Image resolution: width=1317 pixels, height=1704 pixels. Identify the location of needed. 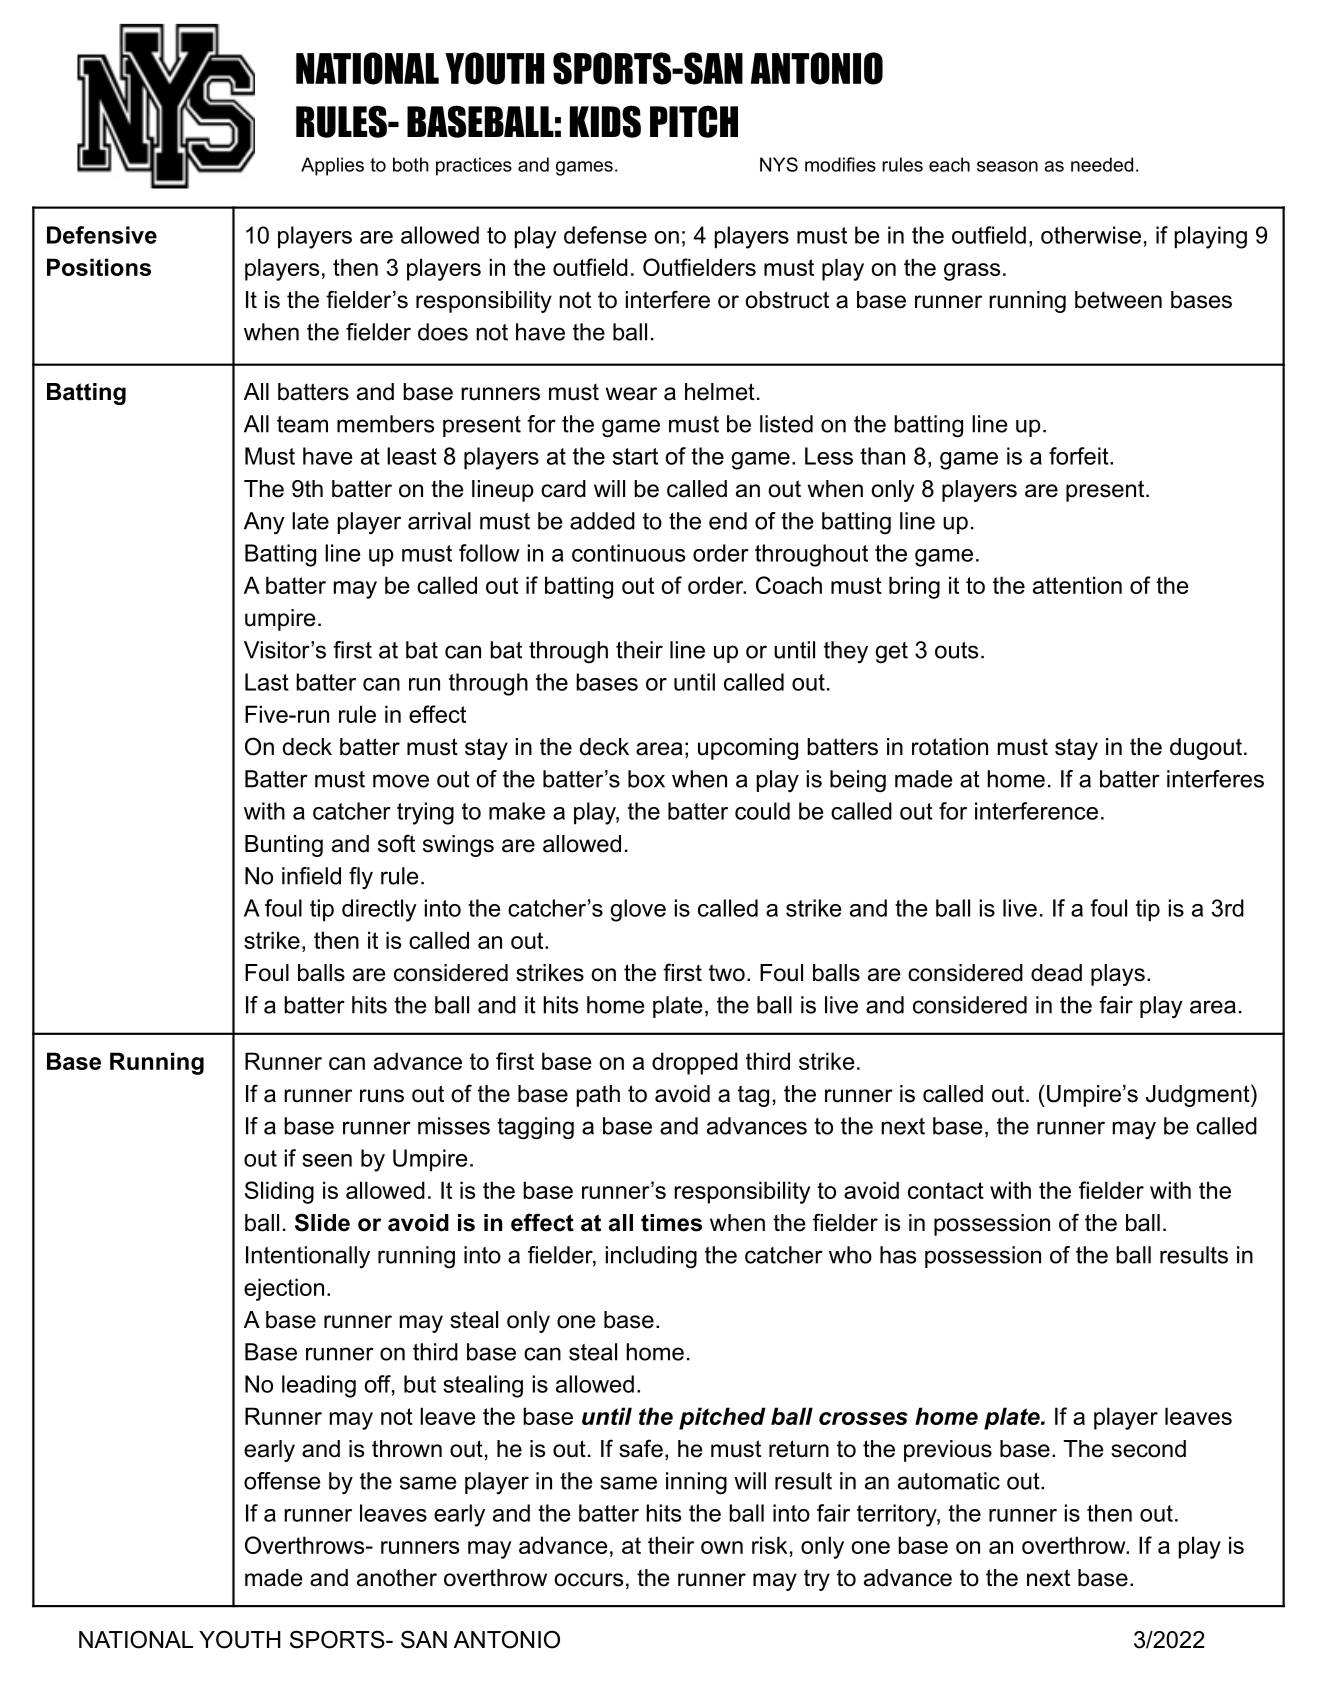
(1102, 164).
